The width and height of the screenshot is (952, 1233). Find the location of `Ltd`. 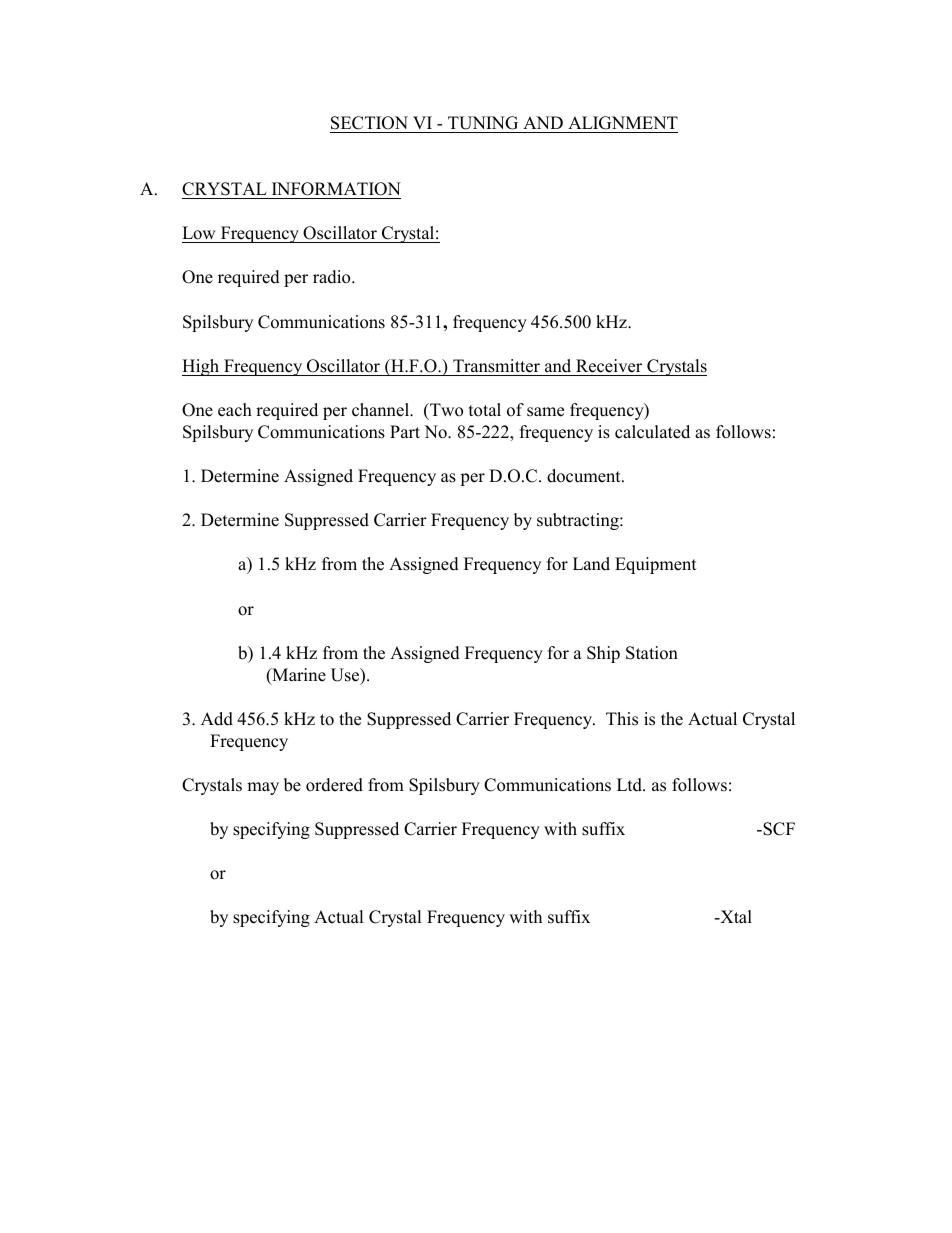

Ltd is located at coordinates (631, 785).
